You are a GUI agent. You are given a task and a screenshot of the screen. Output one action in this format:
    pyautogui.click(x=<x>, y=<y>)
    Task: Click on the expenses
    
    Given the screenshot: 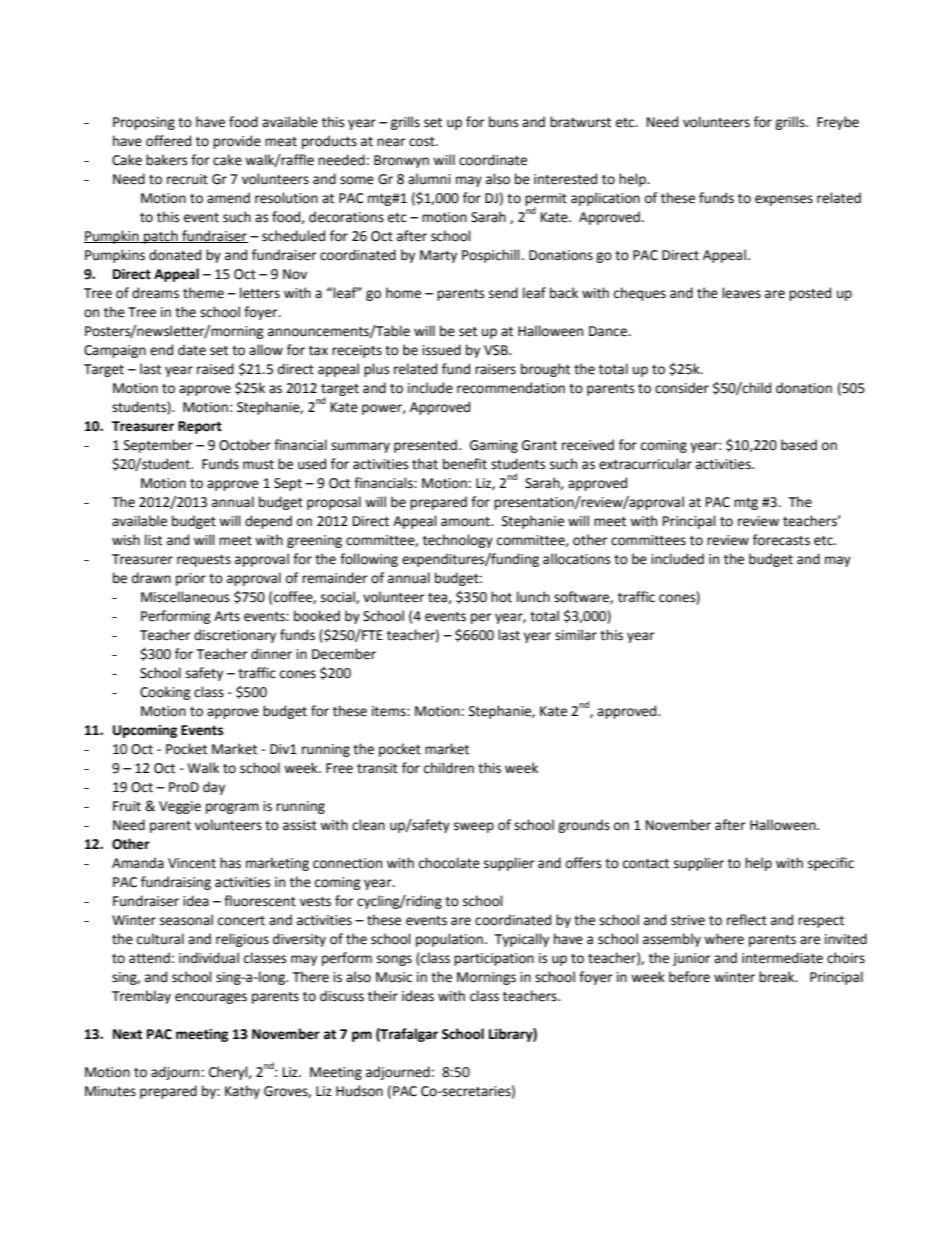 What is the action you would take?
    pyautogui.click(x=784, y=200)
